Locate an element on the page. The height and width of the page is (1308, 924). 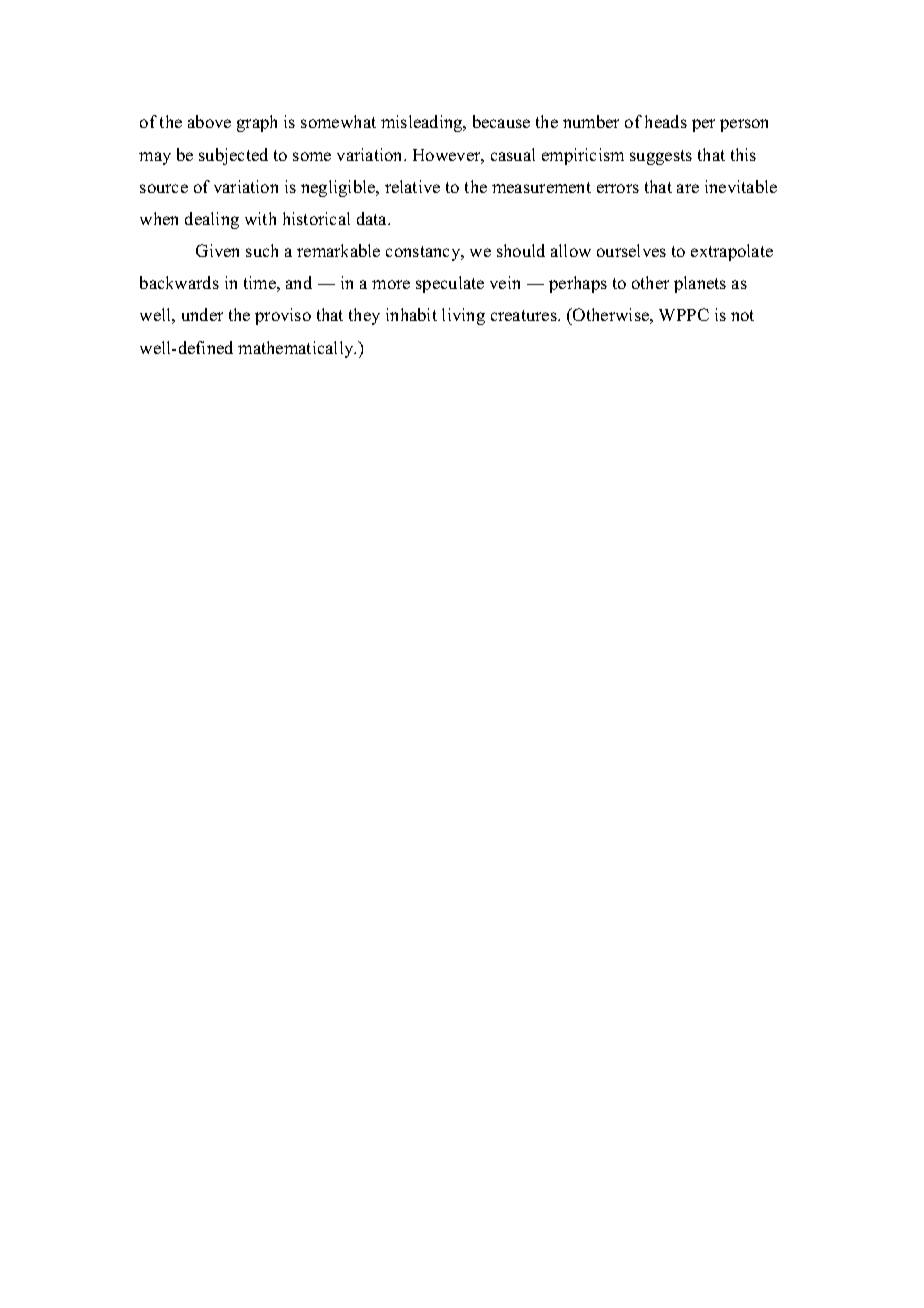
backwards is located at coordinates (179, 282).
